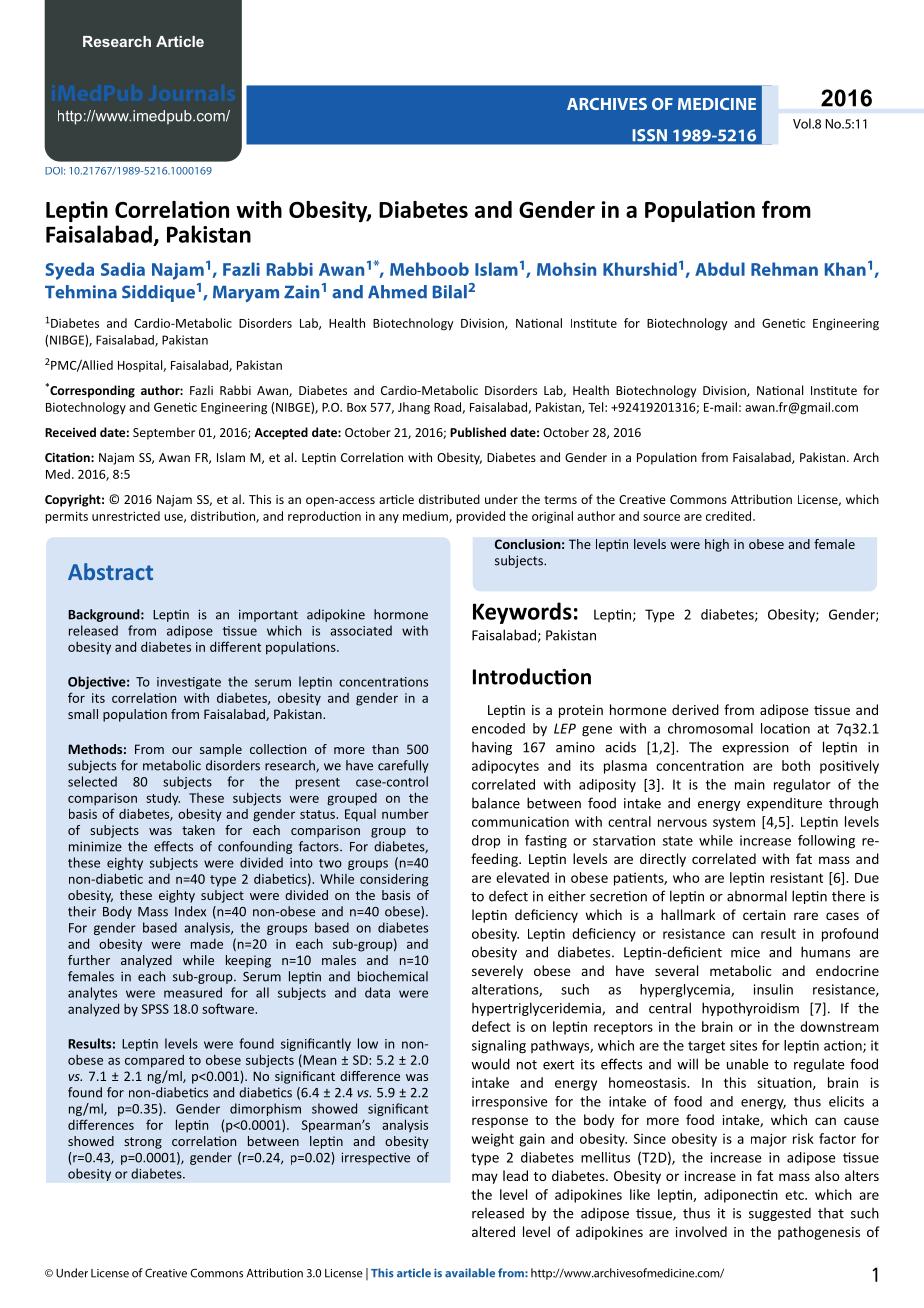 Image resolution: width=924 pixels, height=1308 pixels. I want to click on Ahmed, so click(397, 292).
